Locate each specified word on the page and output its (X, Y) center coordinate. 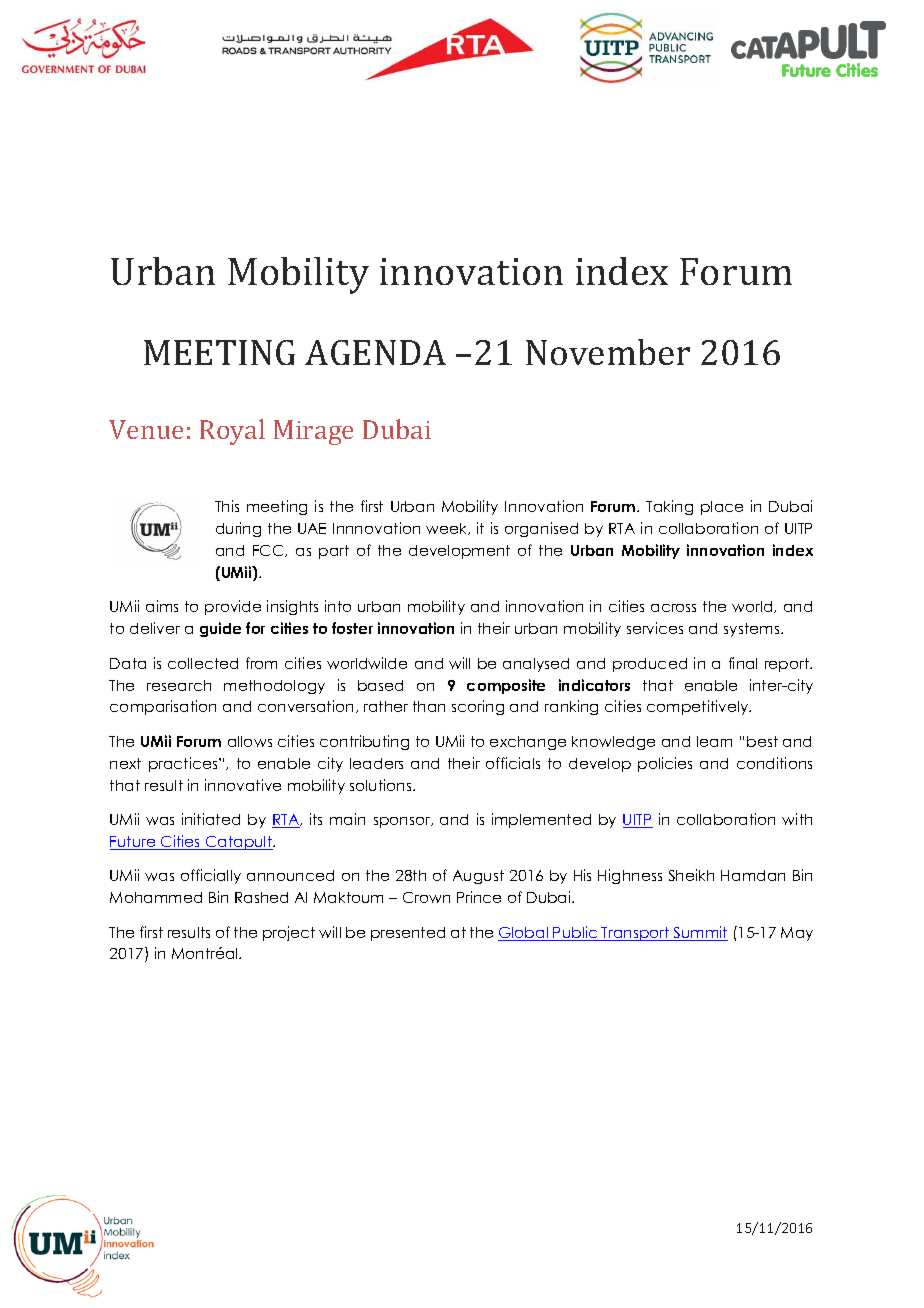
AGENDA (375, 352)
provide (233, 607)
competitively (699, 707)
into (338, 606)
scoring (478, 707)
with (797, 819)
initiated (211, 819)
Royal (232, 432)
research (179, 685)
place (722, 508)
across (673, 608)
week (448, 529)
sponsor (403, 822)
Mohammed (156, 897)
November (608, 352)
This (227, 506)
